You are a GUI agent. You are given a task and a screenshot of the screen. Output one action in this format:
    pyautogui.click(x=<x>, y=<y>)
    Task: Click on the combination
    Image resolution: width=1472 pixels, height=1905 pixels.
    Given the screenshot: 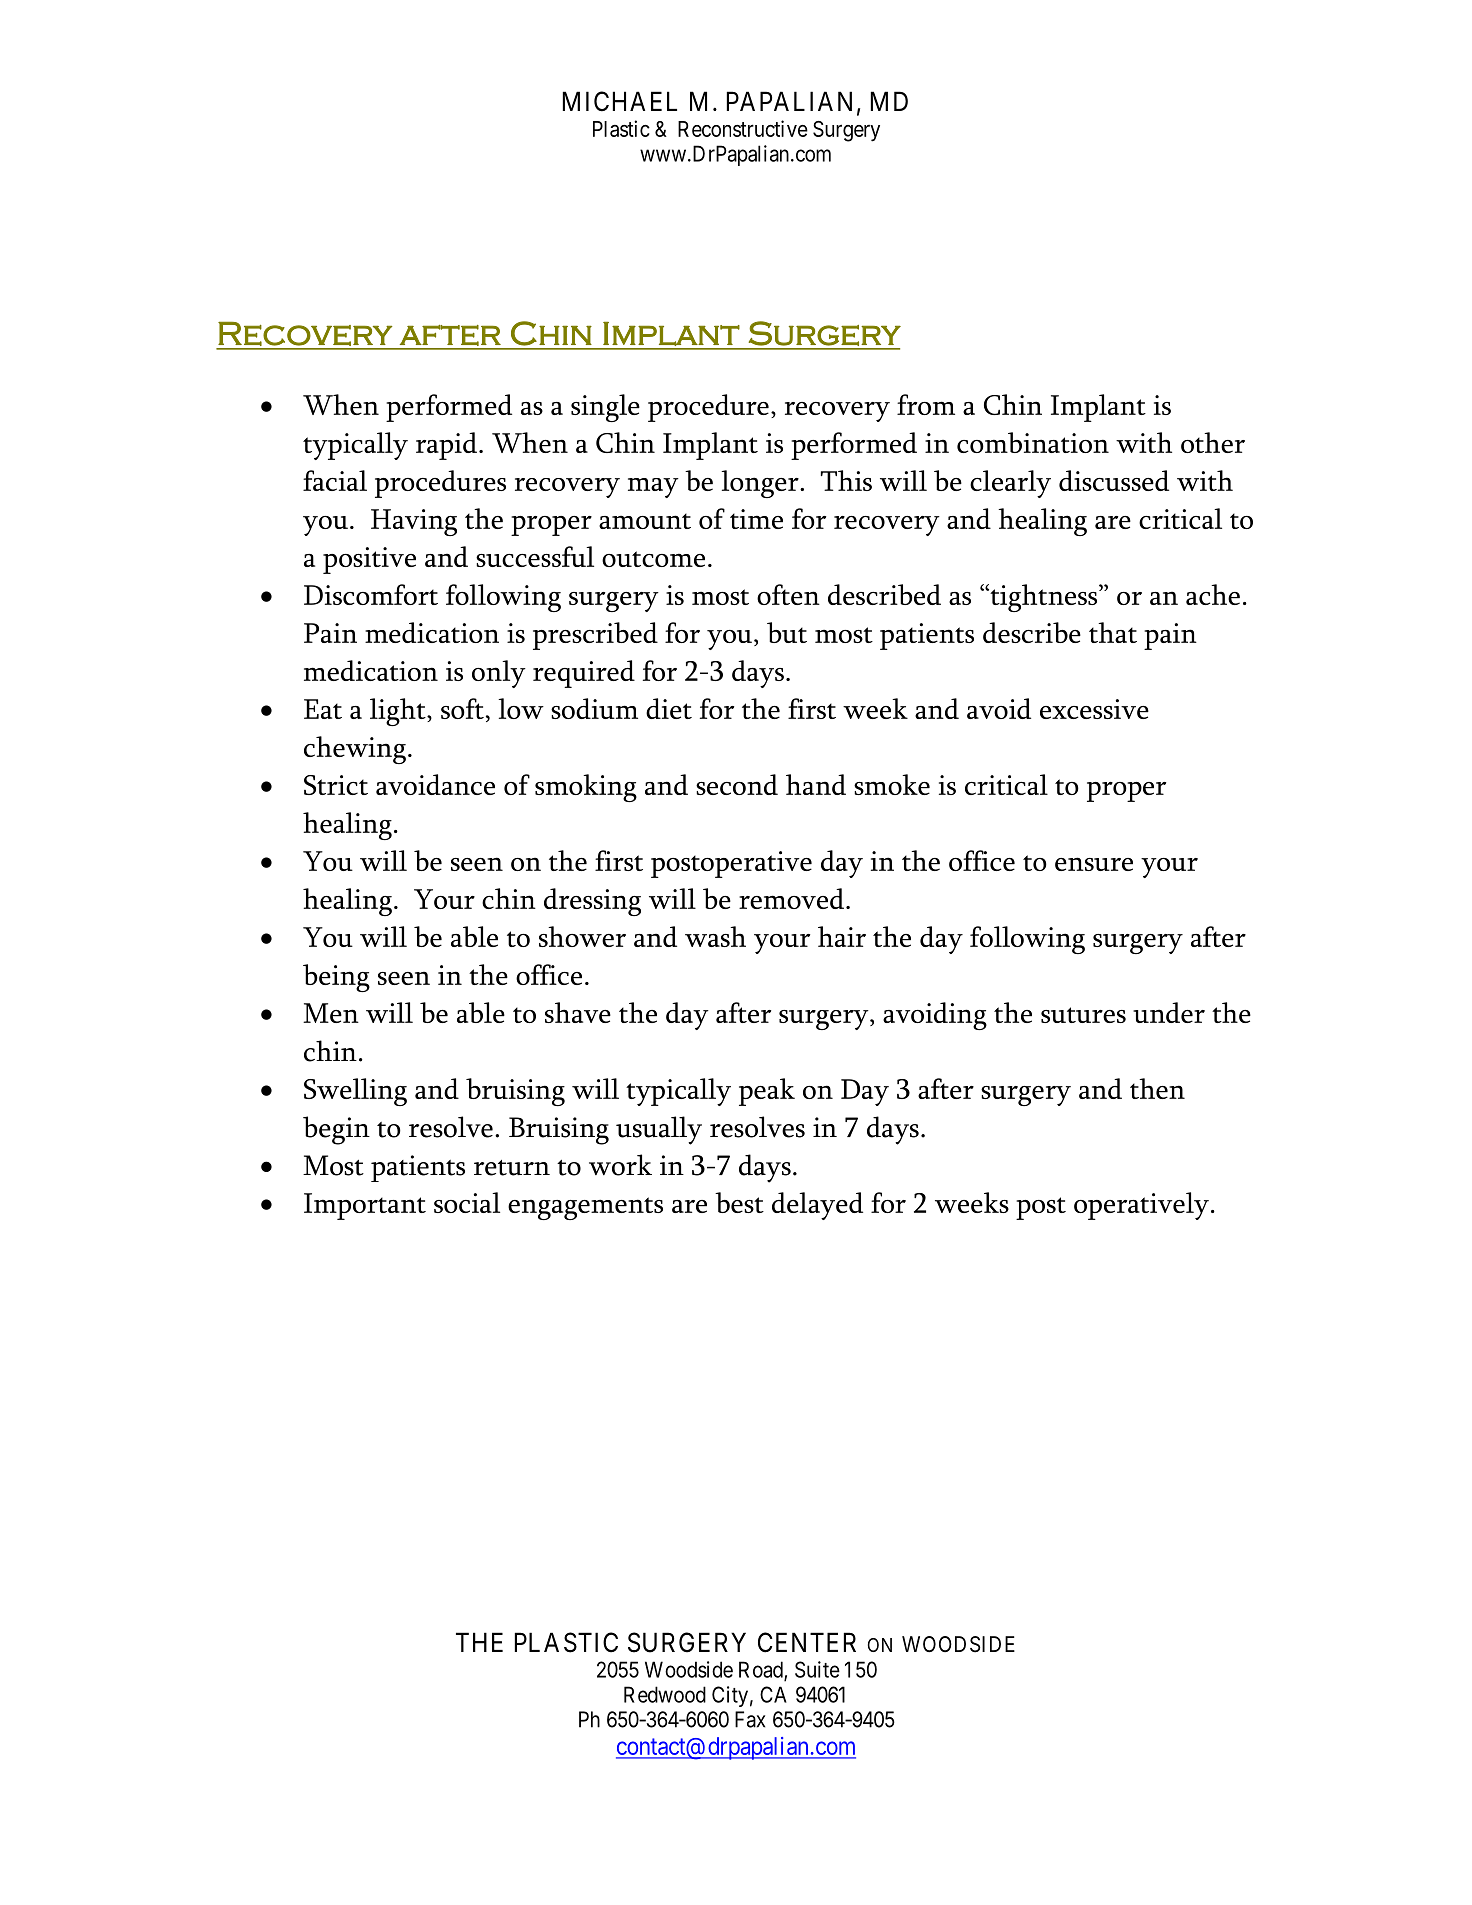 What is the action you would take?
    pyautogui.click(x=1033, y=442)
